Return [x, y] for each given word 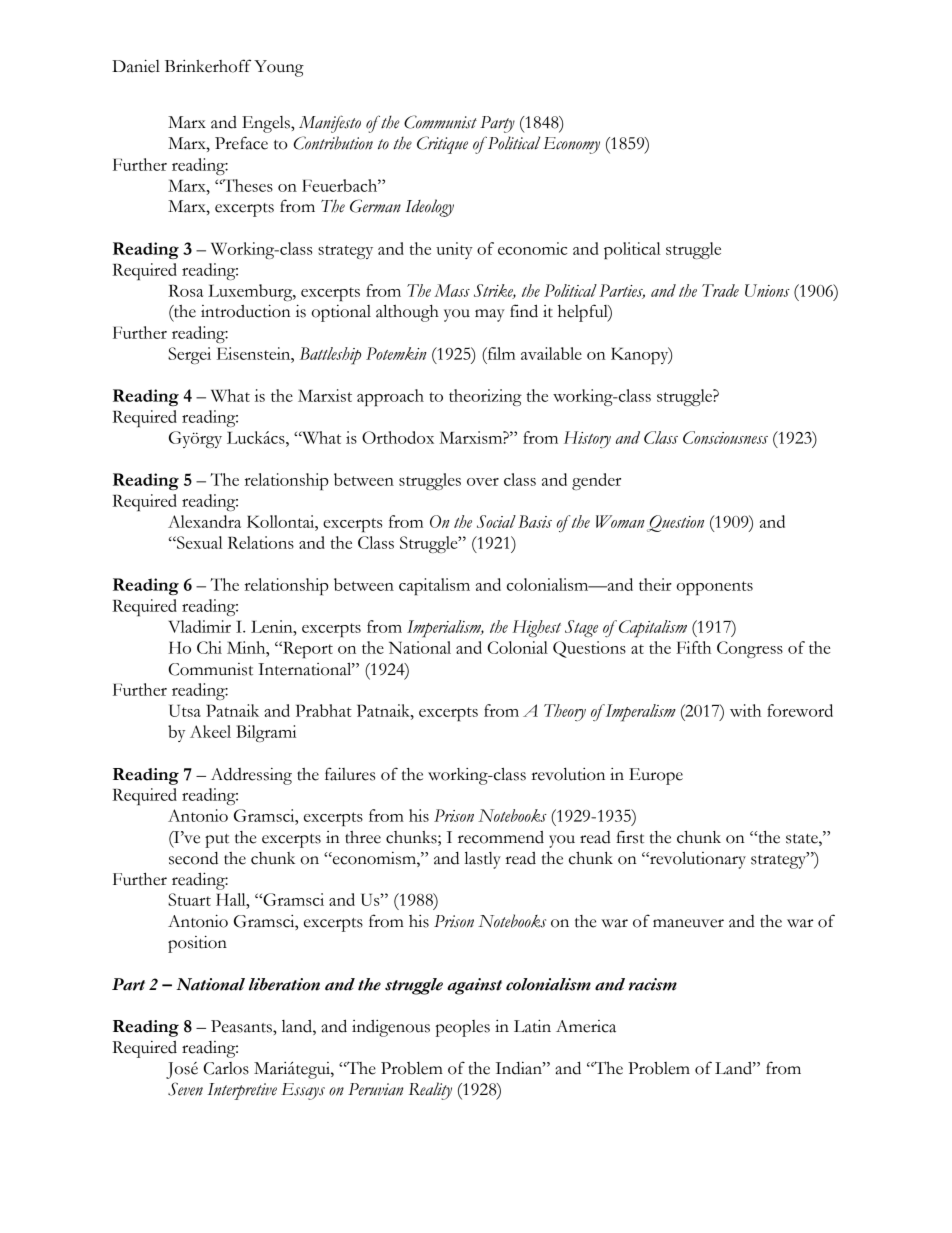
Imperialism [445, 629]
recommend [501, 837]
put [217, 841]
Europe [656, 776]
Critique [442, 145]
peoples [463, 1028]
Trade [720, 290]
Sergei [189, 355]
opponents [715, 588]
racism [653, 984]
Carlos [226, 1068]
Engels [267, 124]
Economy [571, 145]
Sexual [199, 542]
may [490, 315]
